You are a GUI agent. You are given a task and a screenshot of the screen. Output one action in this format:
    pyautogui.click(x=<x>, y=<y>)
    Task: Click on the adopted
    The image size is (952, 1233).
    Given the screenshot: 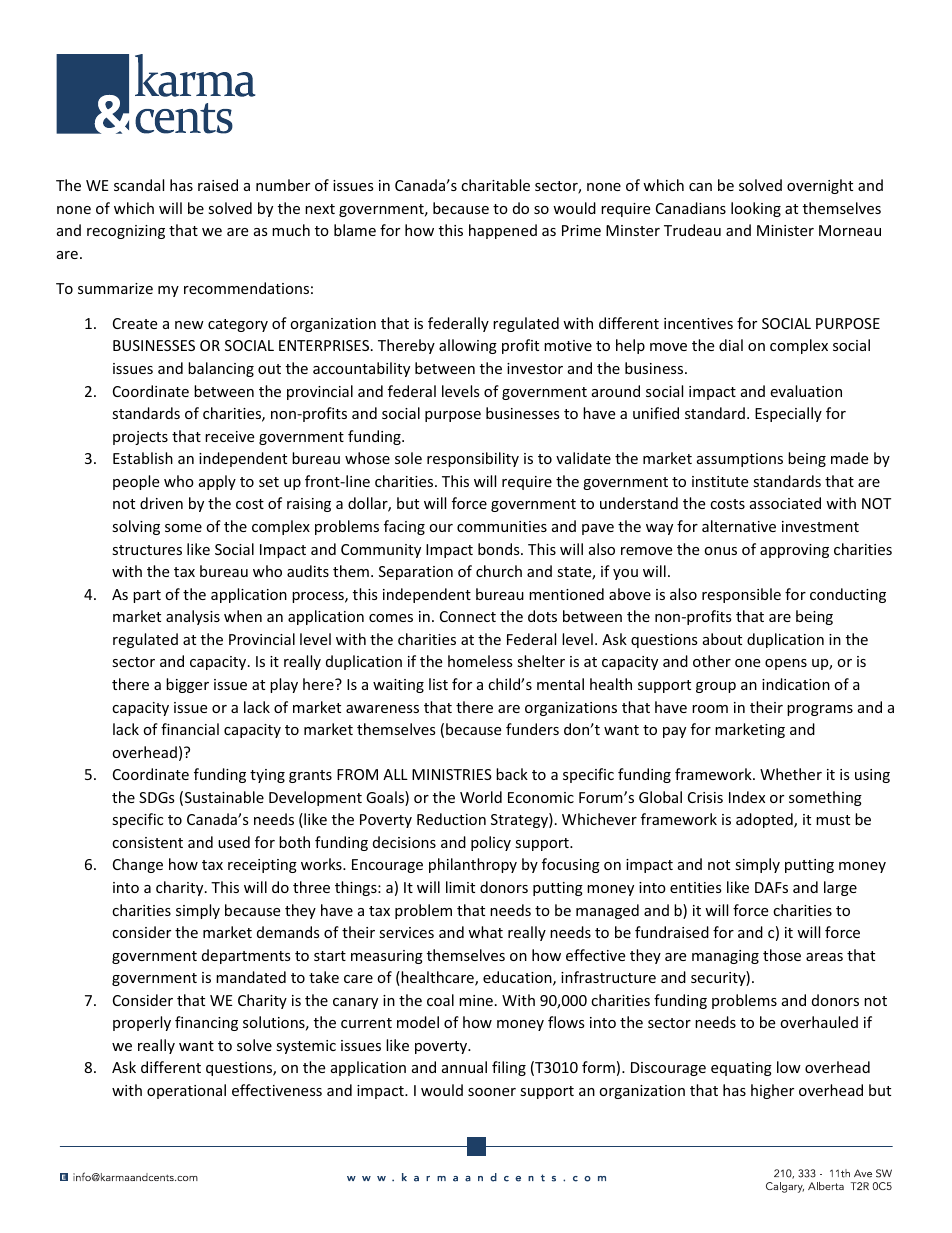 What is the action you would take?
    pyautogui.click(x=765, y=820)
